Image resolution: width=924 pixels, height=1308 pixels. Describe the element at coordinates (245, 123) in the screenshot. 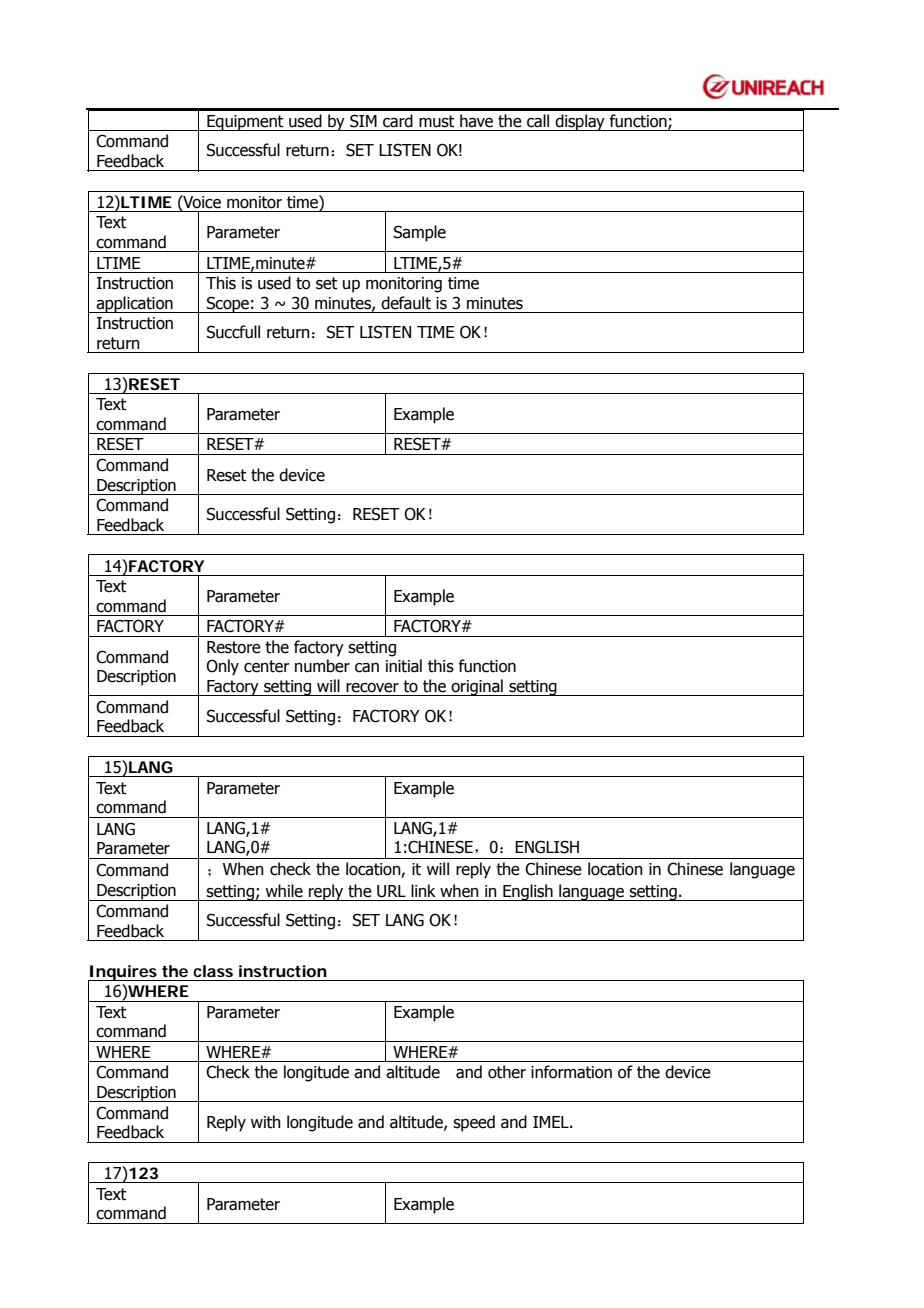

I see `Equipment` at that location.
